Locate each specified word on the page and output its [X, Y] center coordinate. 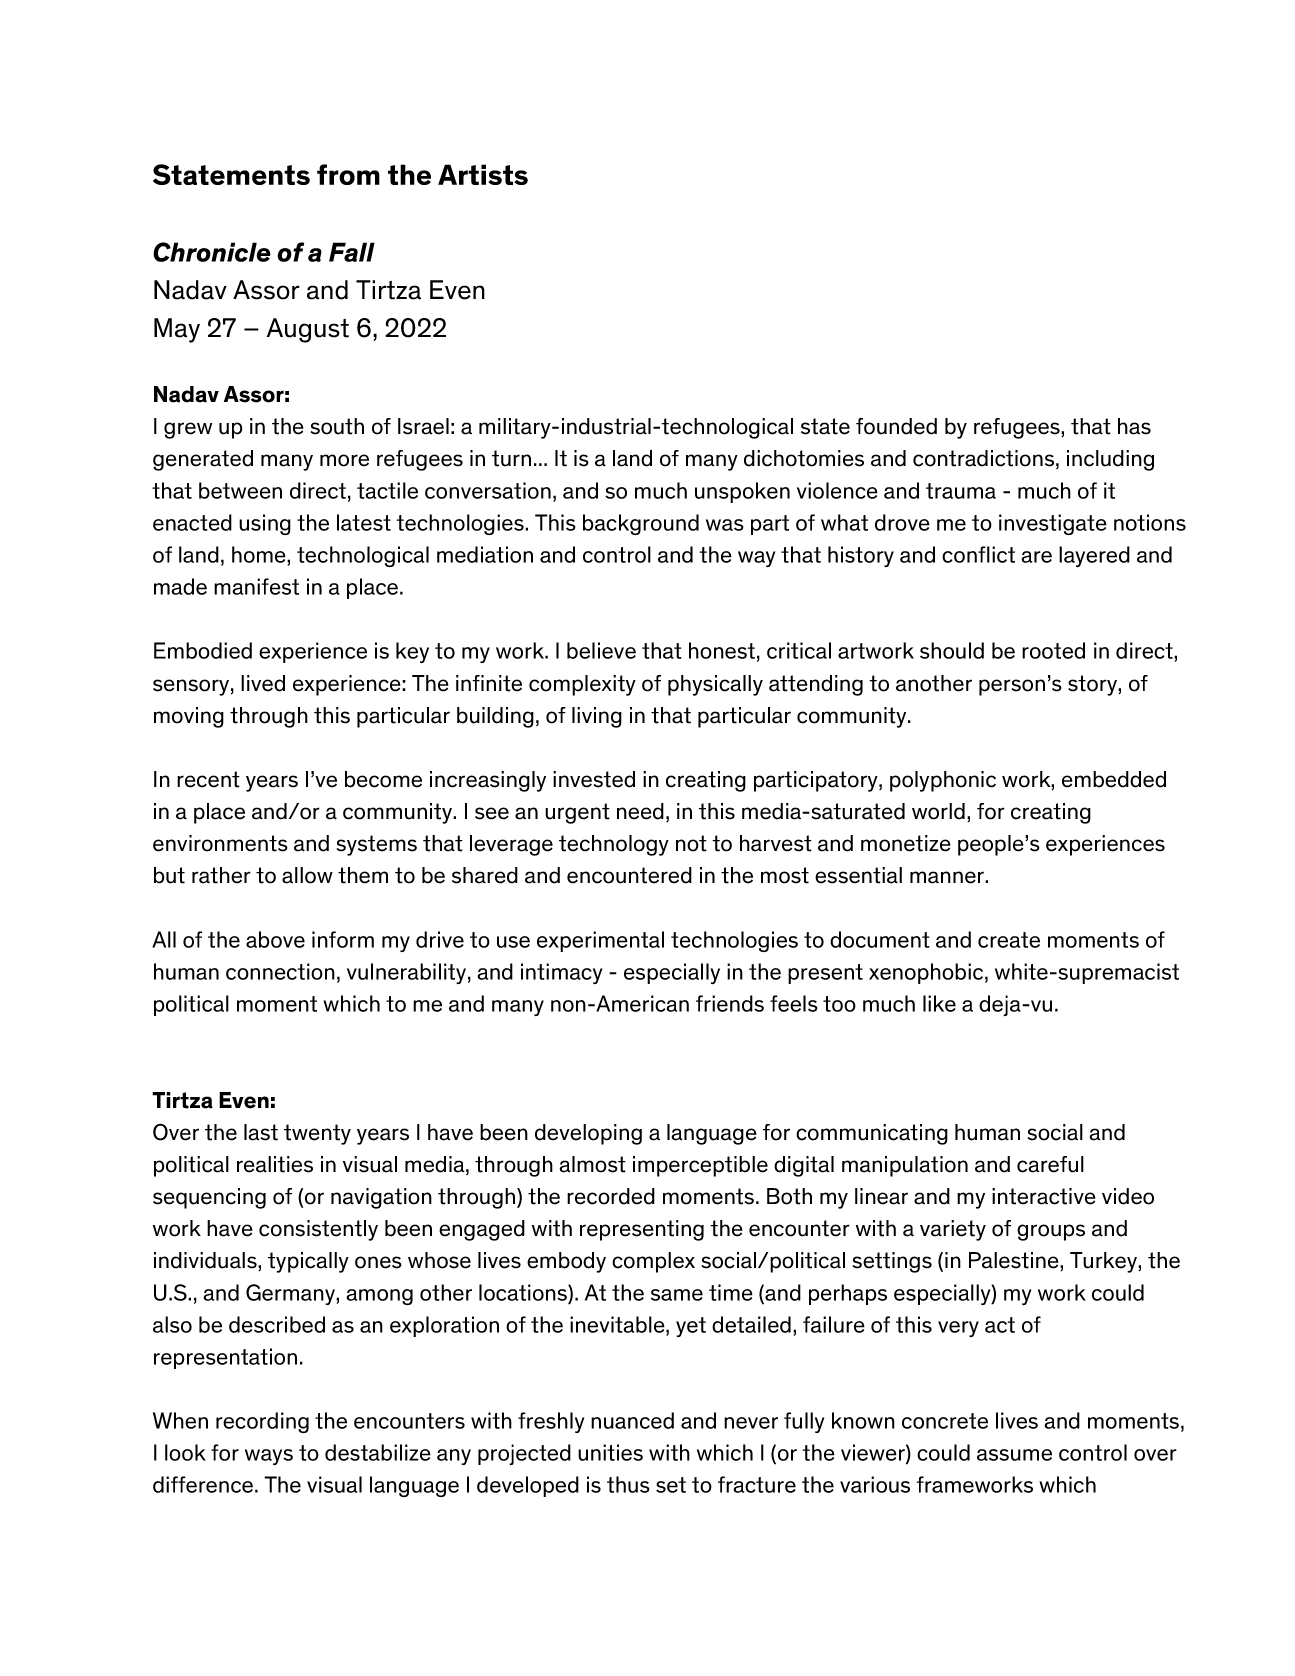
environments [220, 843]
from [348, 174]
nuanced [632, 1420]
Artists [483, 174]
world [938, 811]
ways [269, 1457]
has [1134, 426]
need [640, 811]
